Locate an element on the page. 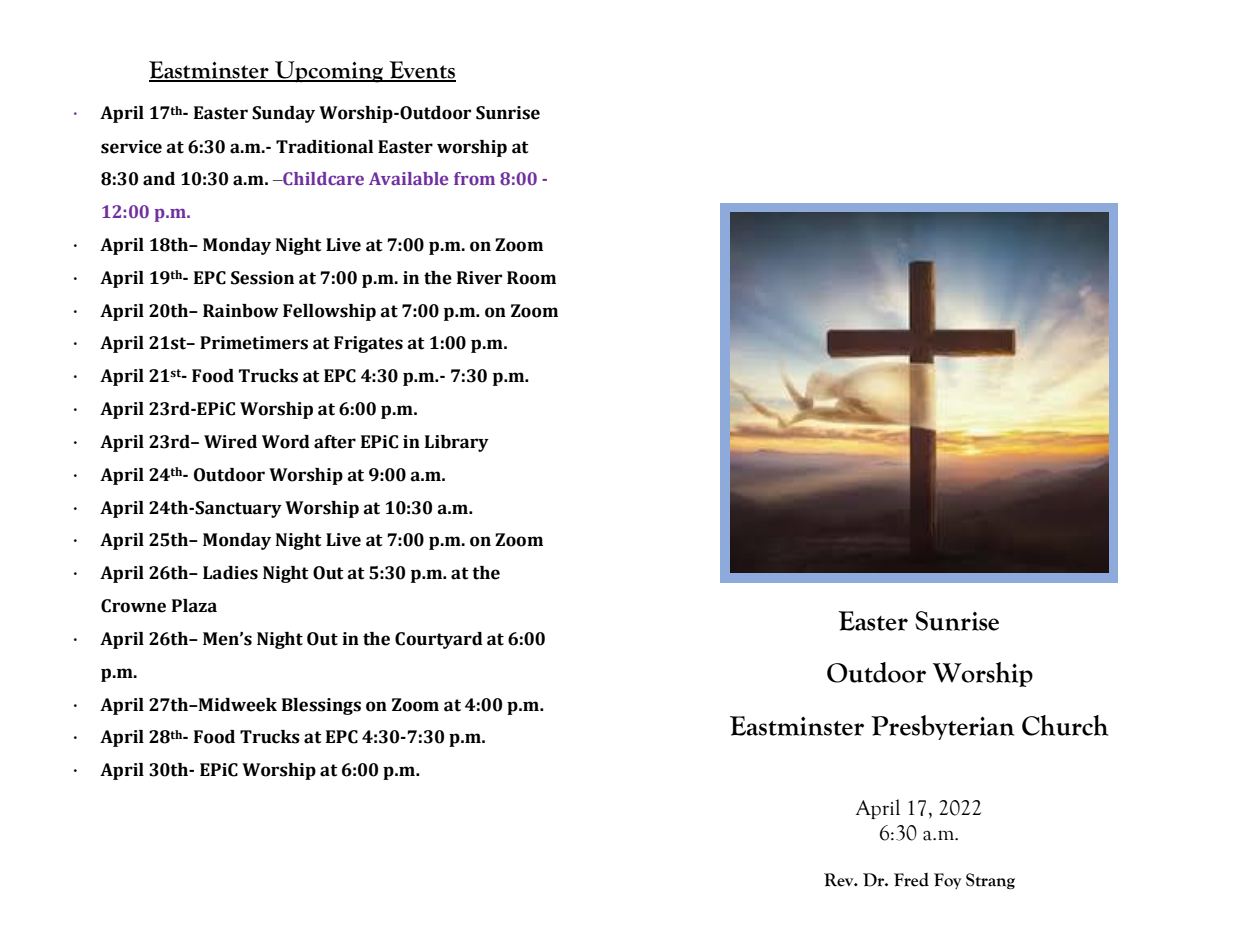  Fred is located at coordinates (911, 880).
